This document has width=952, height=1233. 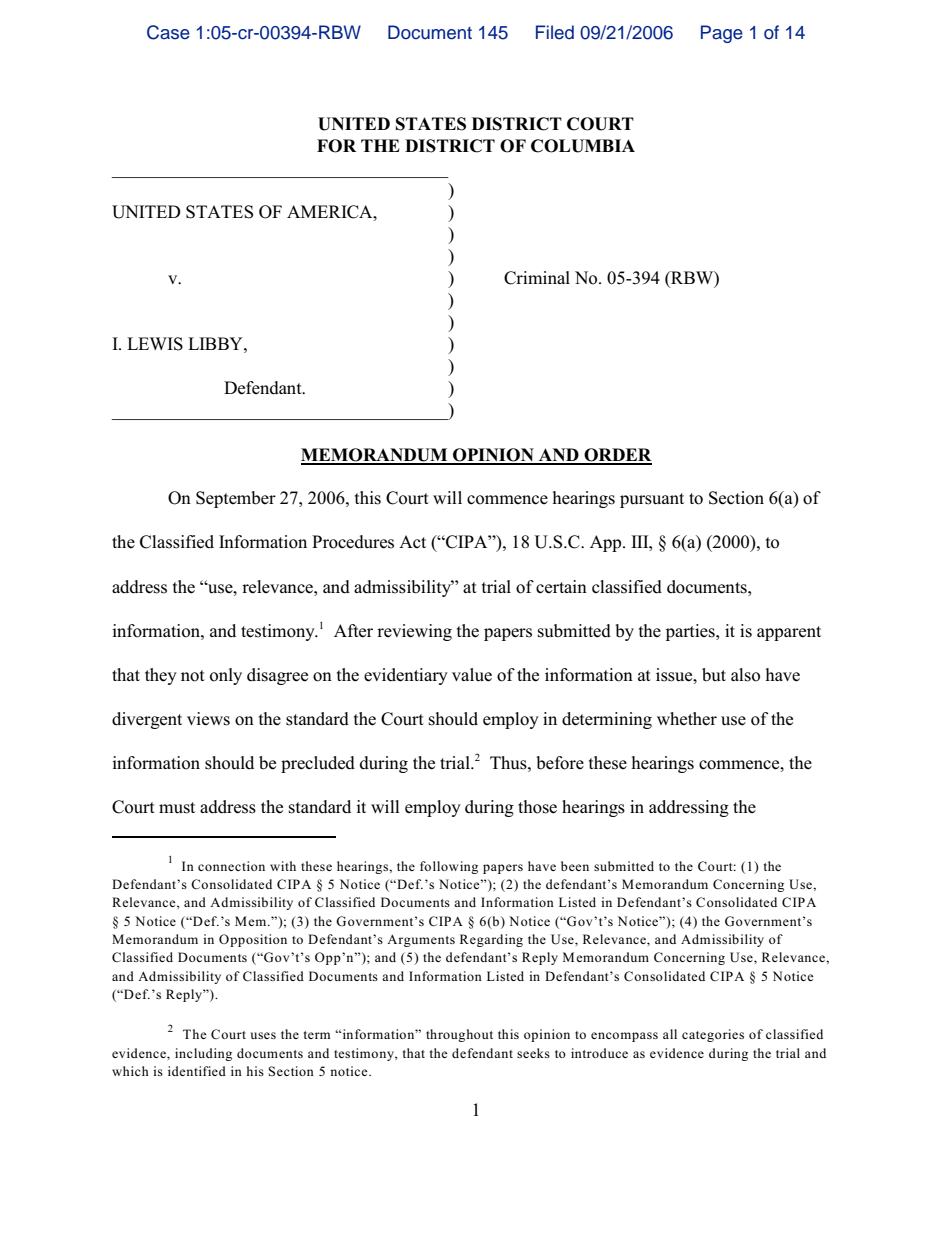 I want to click on September, so click(x=236, y=499).
